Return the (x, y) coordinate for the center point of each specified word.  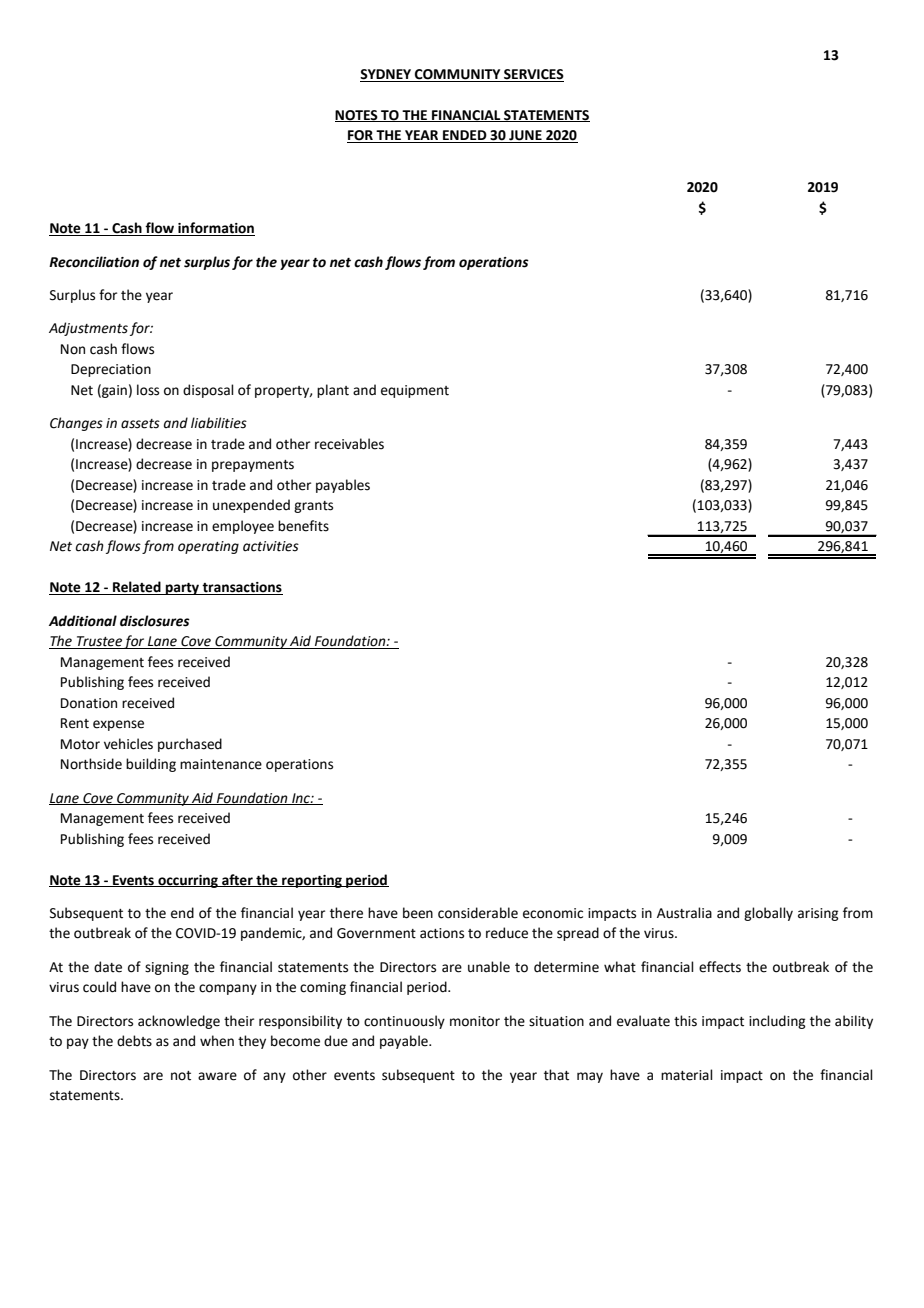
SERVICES (533, 75)
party (183, 589)
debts (134, 1041)
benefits (303, 526)
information (215, 229)
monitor (475, 1021)
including (777, 1022)
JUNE (525, 136)
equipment (415, 391)
